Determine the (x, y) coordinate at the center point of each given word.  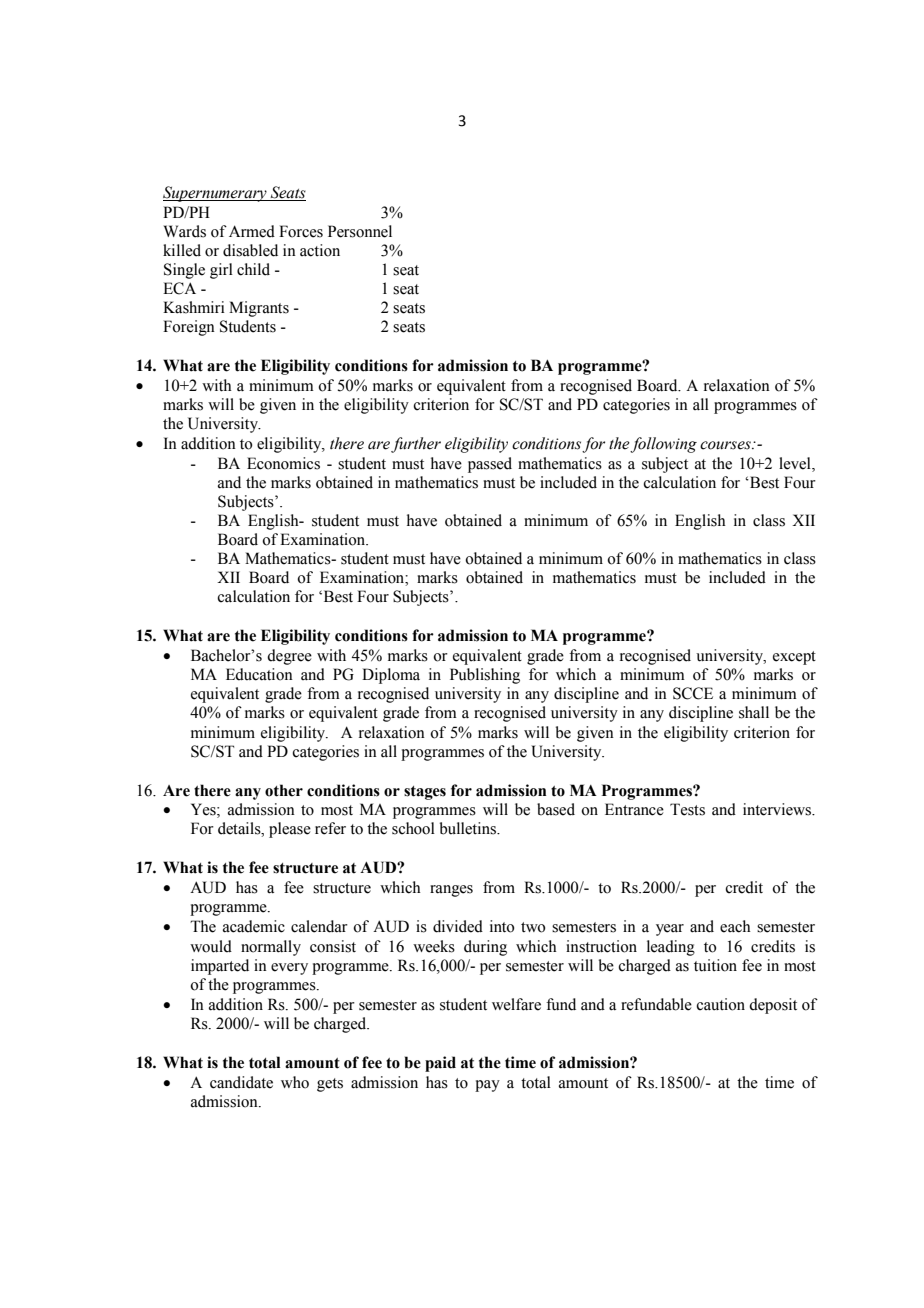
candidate (241, 1082)
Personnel (360, 231)
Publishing (485, 676)
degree (289, 657)
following (663, 445)
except (794, 658)
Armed (252, 231)
